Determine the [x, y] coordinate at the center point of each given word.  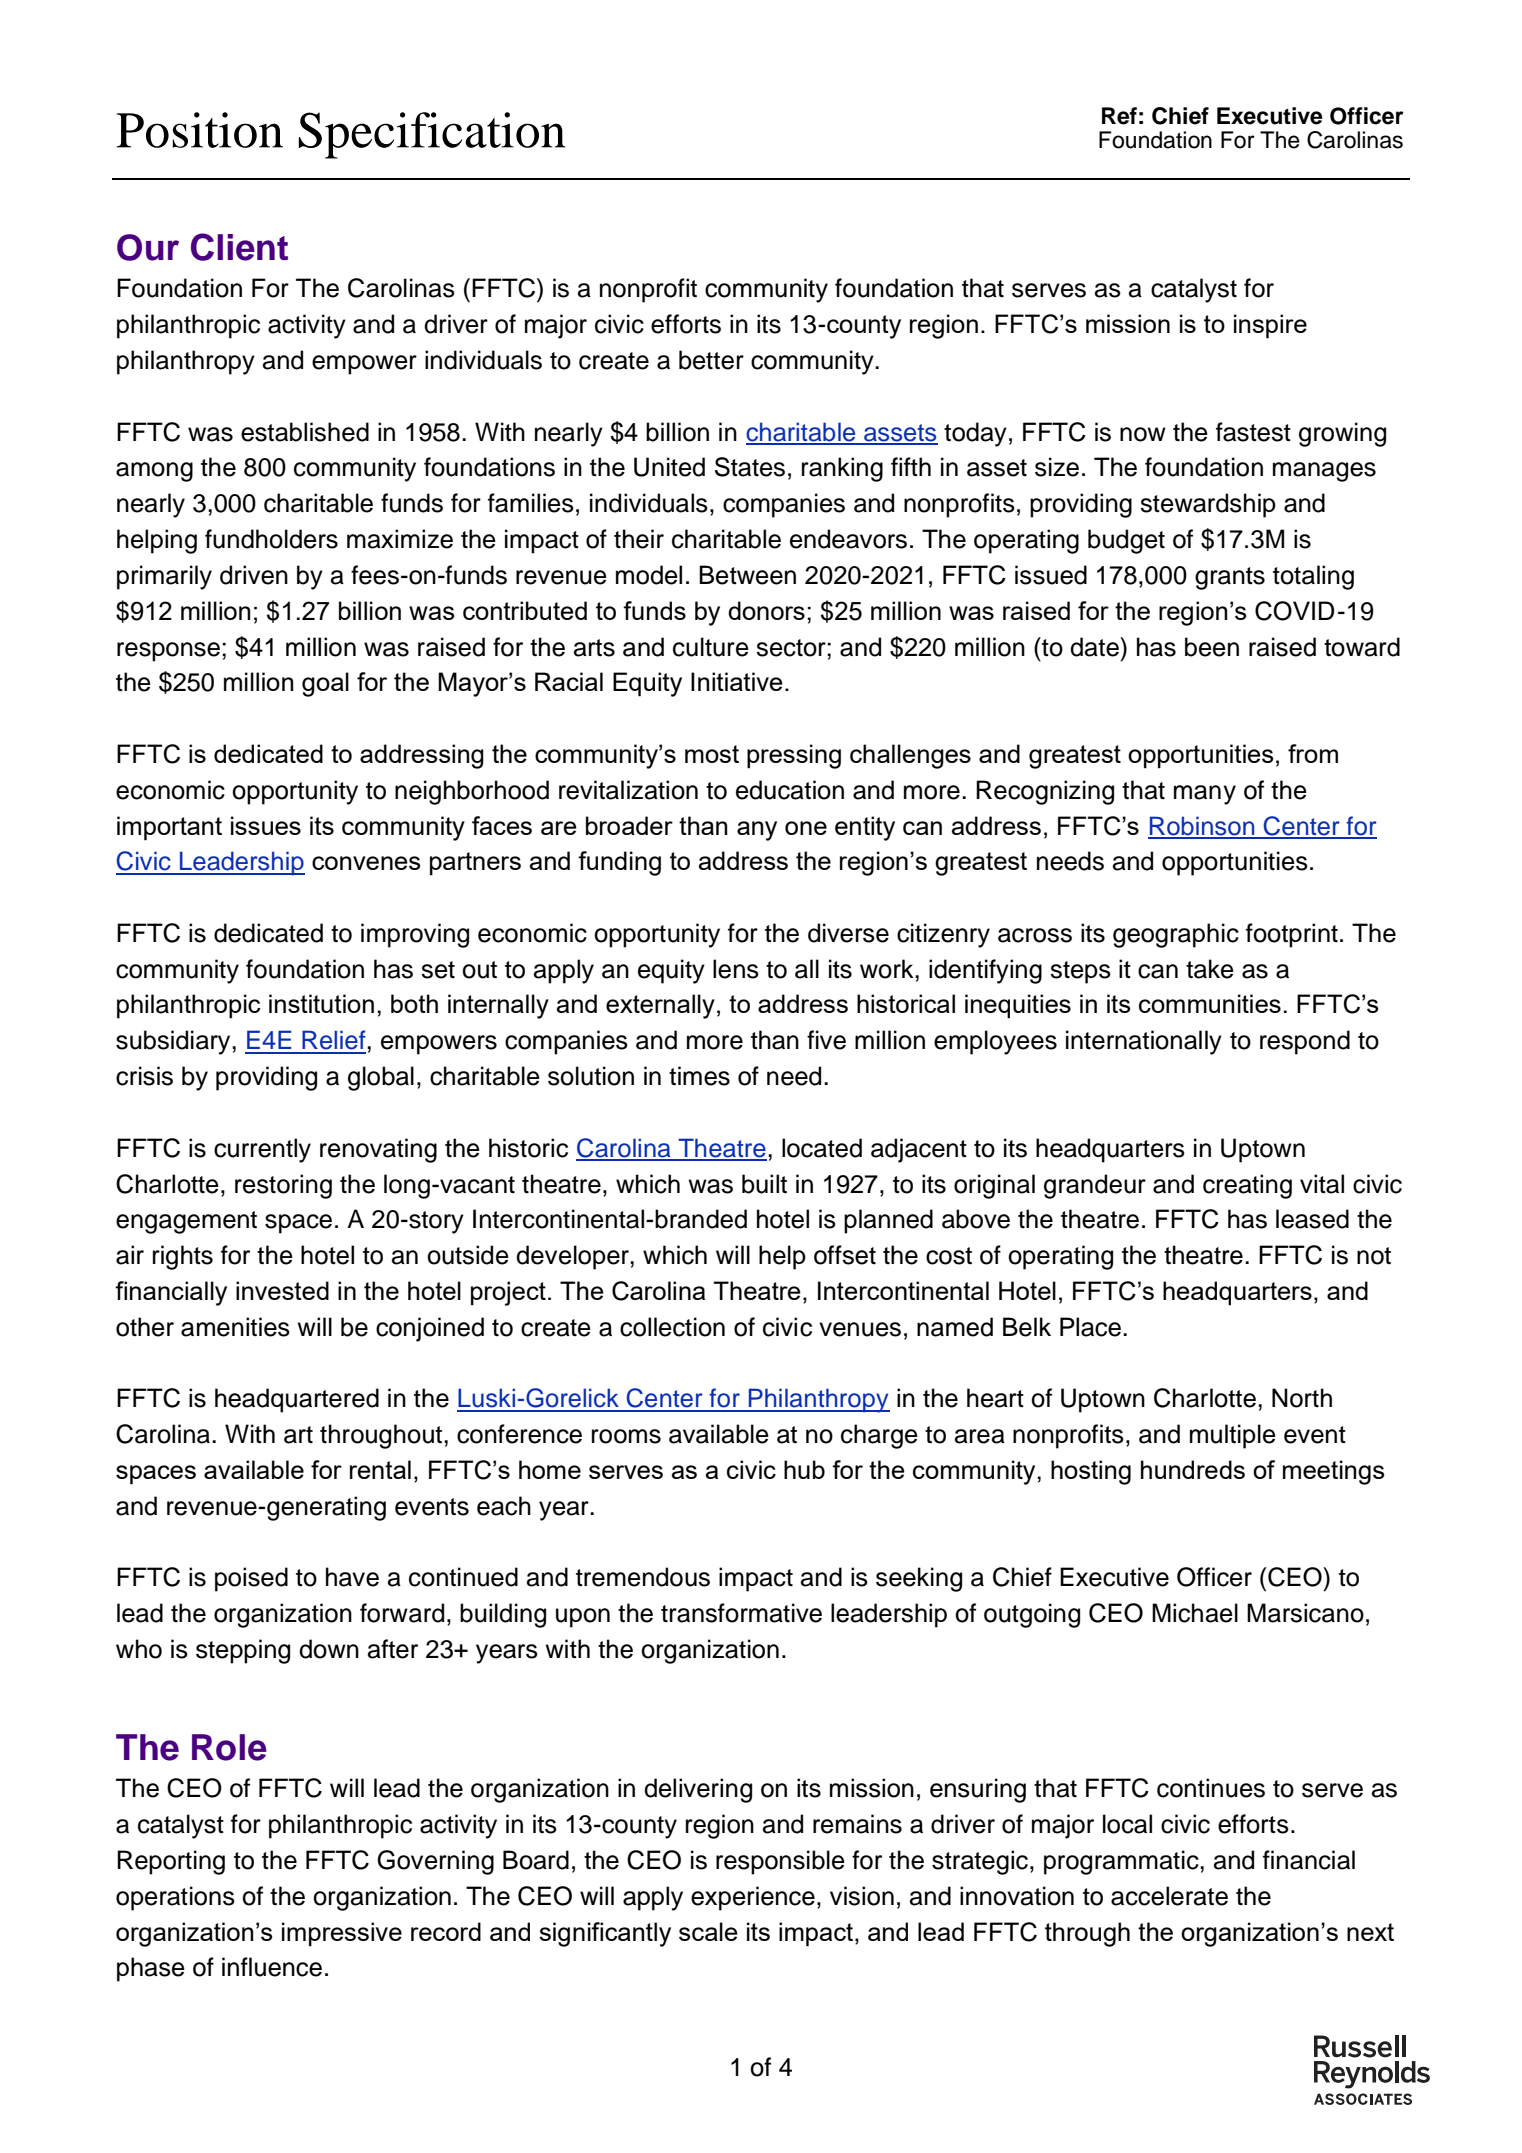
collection [672, 1327]
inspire [1270, 326]
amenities [235, 1327]
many [1205, 795]
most [712, 754]
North [1302, 1398]
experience [753, 1898]
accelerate [1169, 1896]
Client [239, 247]
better [711, 360]
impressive [342, 1934]
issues [266, 825]
